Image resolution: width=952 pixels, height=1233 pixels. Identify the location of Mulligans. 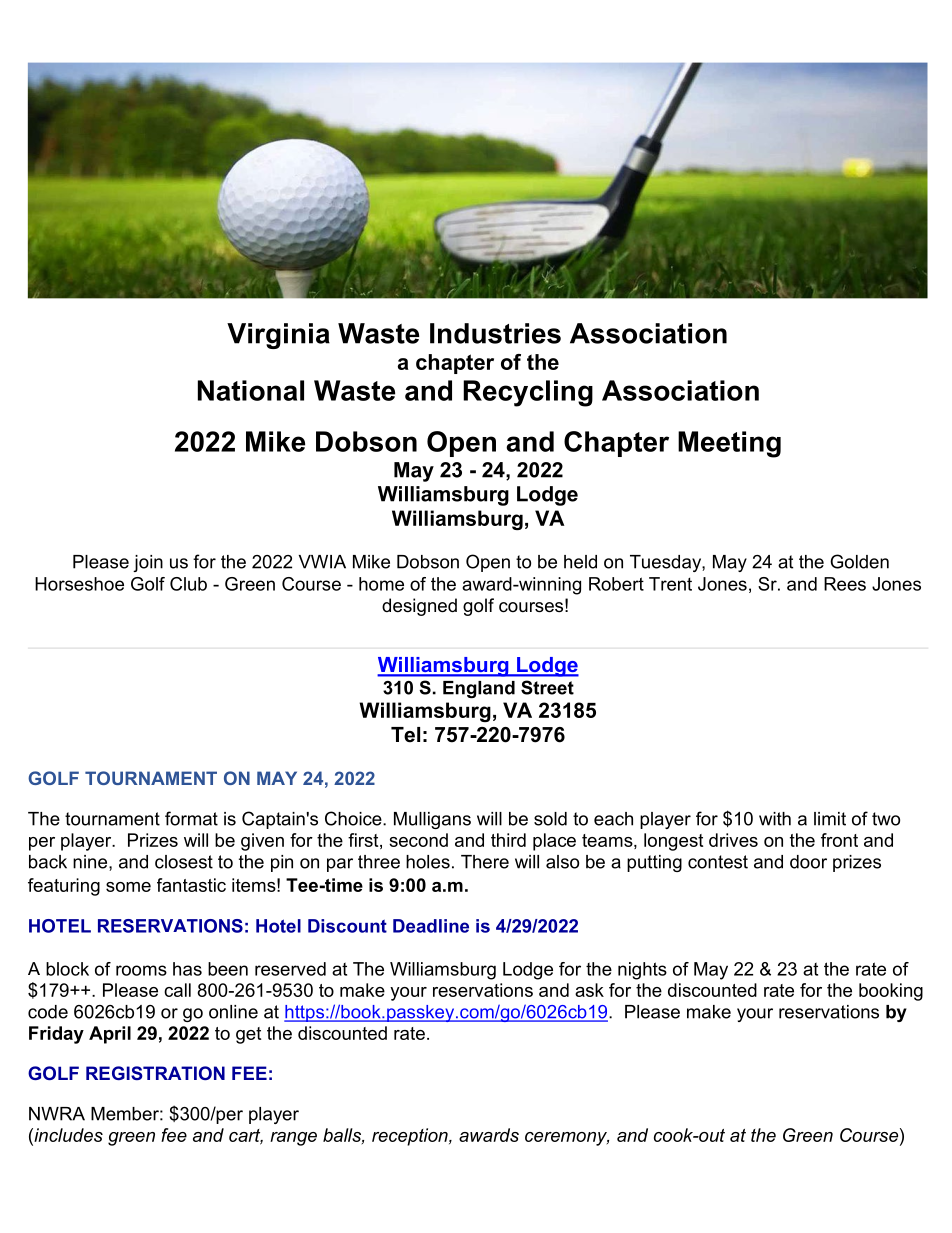
(432, 820).
